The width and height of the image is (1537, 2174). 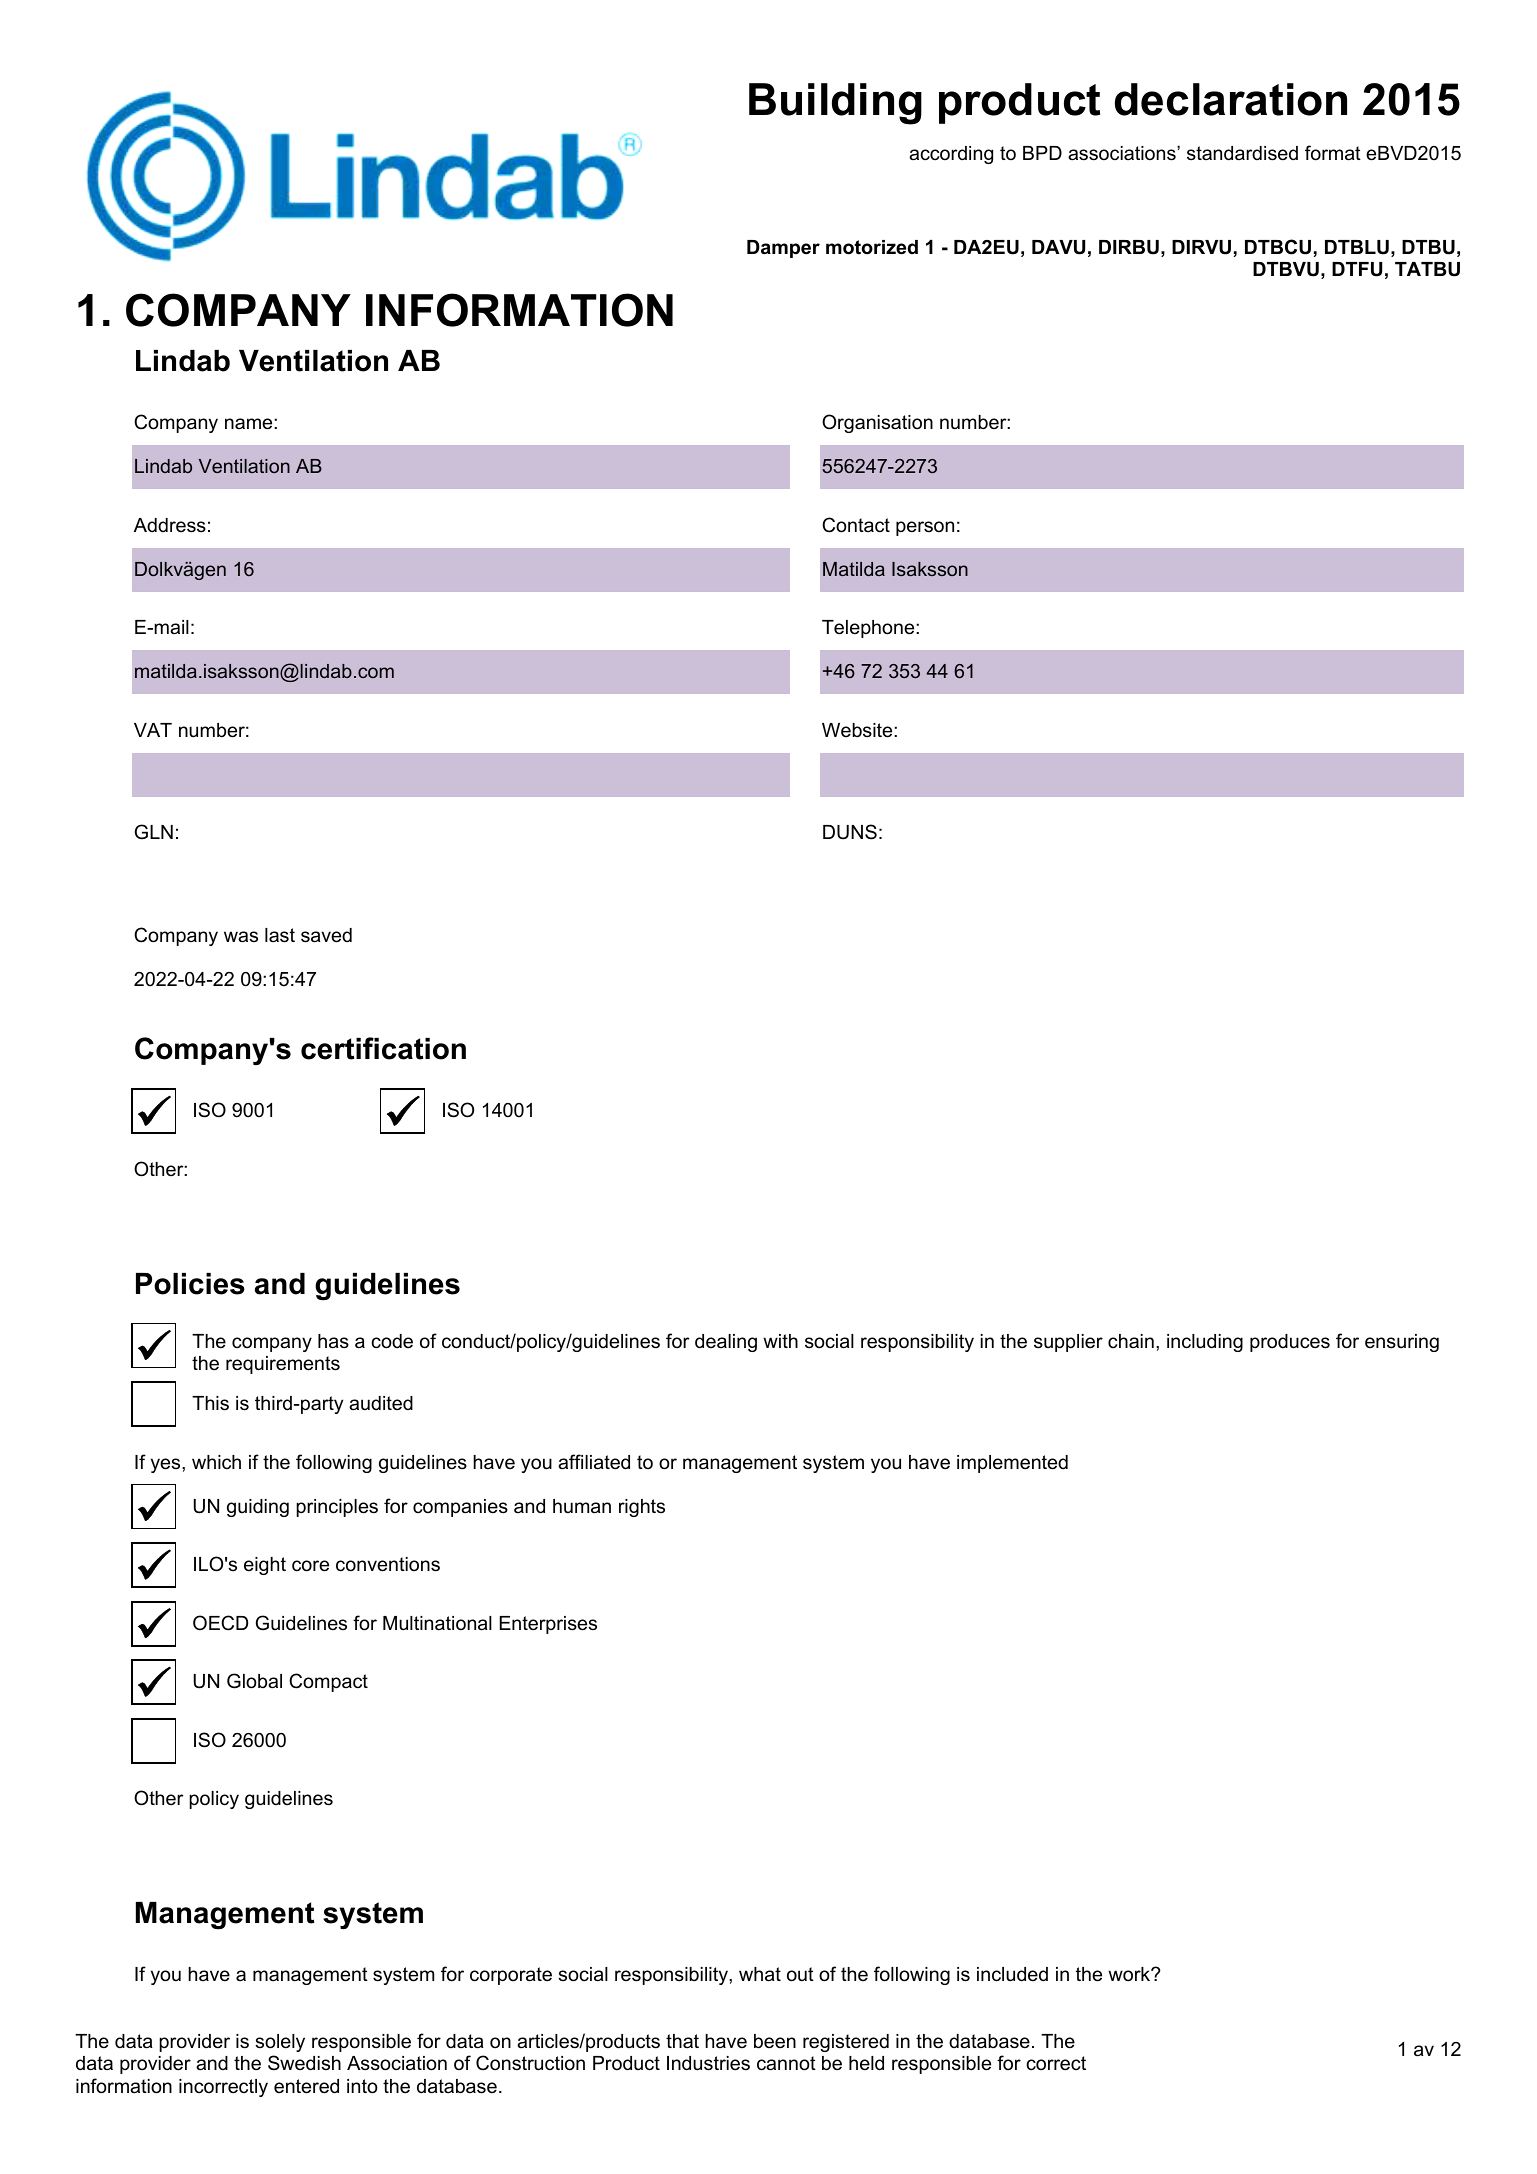 I want to click on solely, so click(x=280, y=2043).
